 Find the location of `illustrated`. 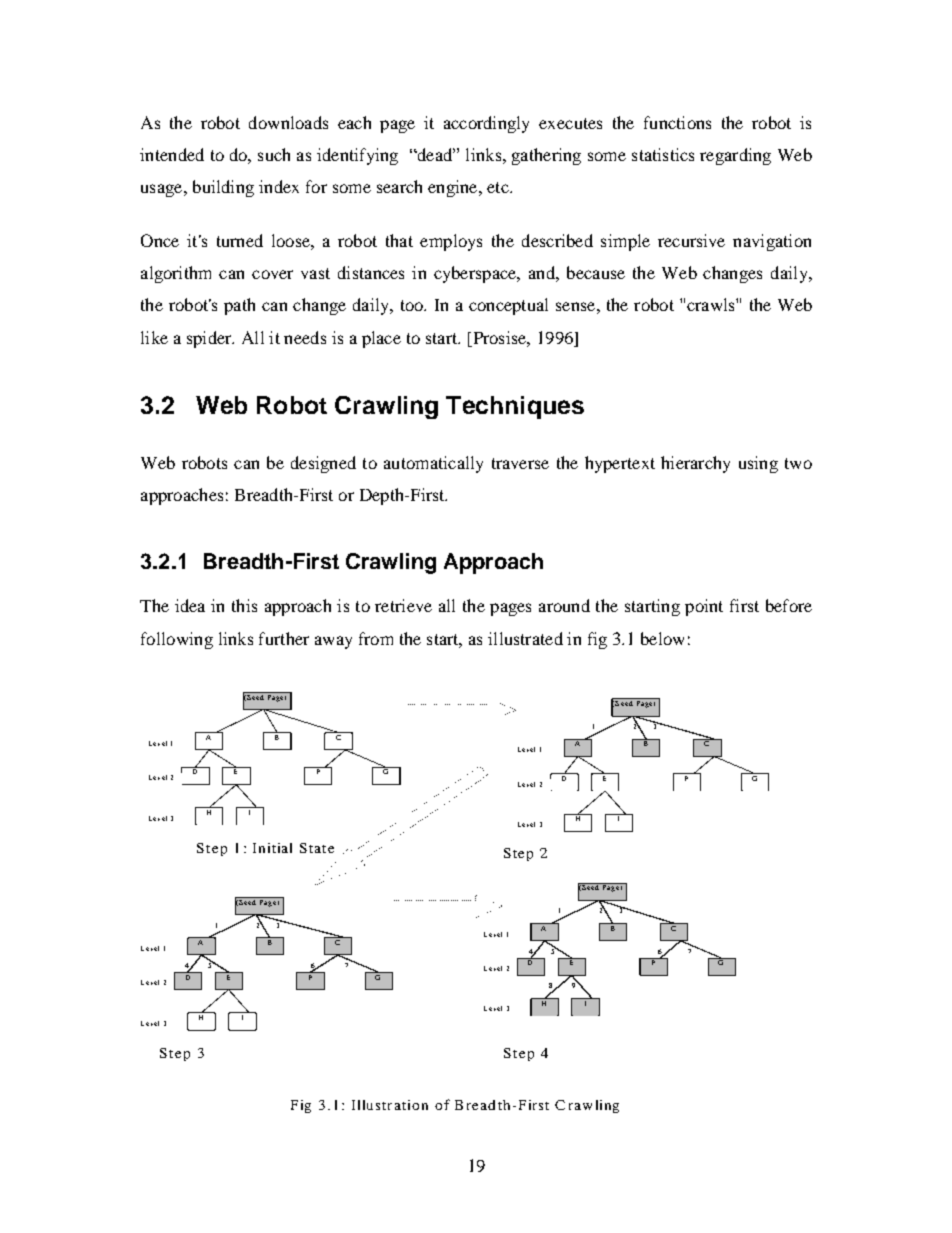

illustrated is located at coordinates (525, 638).
